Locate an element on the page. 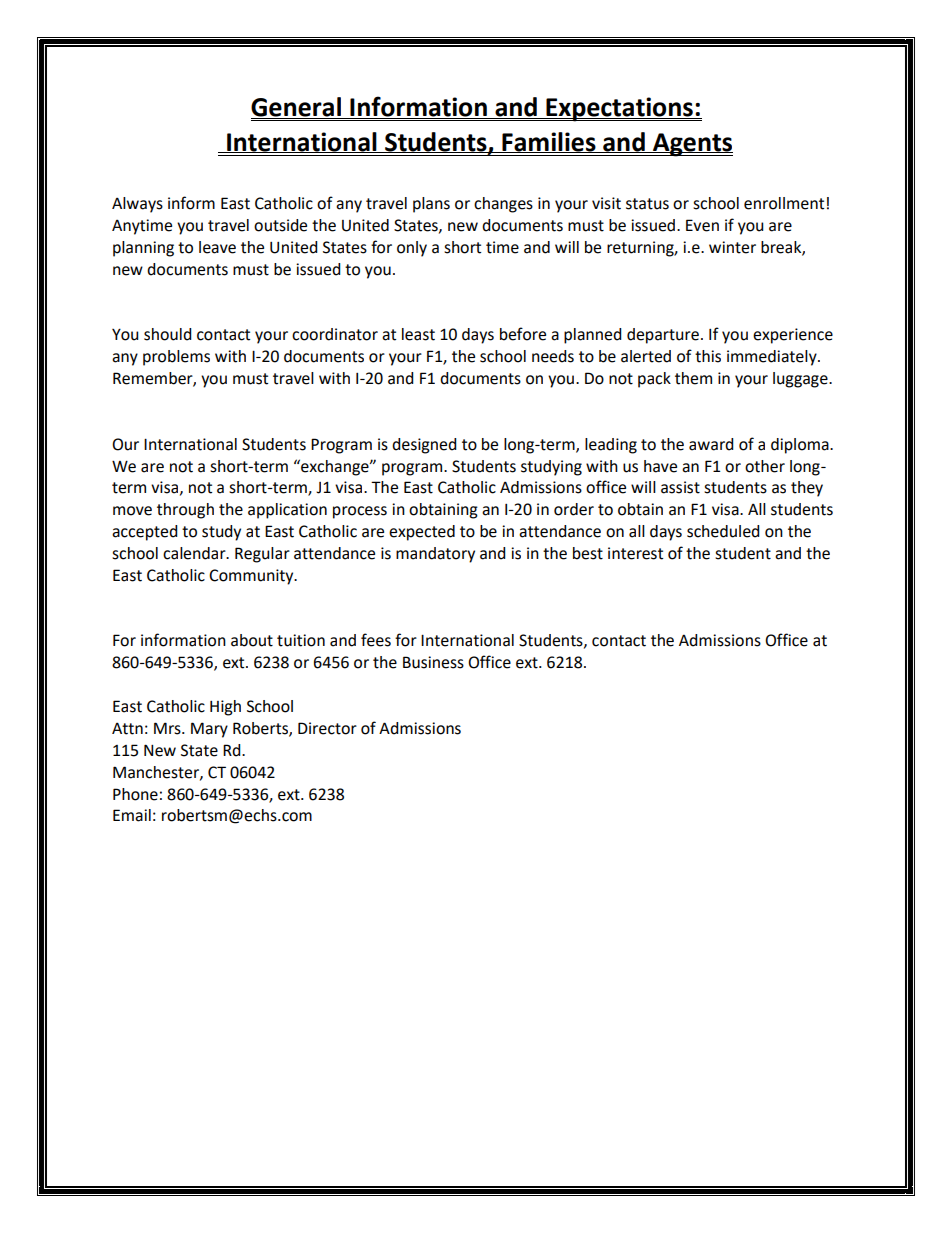  Agents is located at coordinates (692, 145).
